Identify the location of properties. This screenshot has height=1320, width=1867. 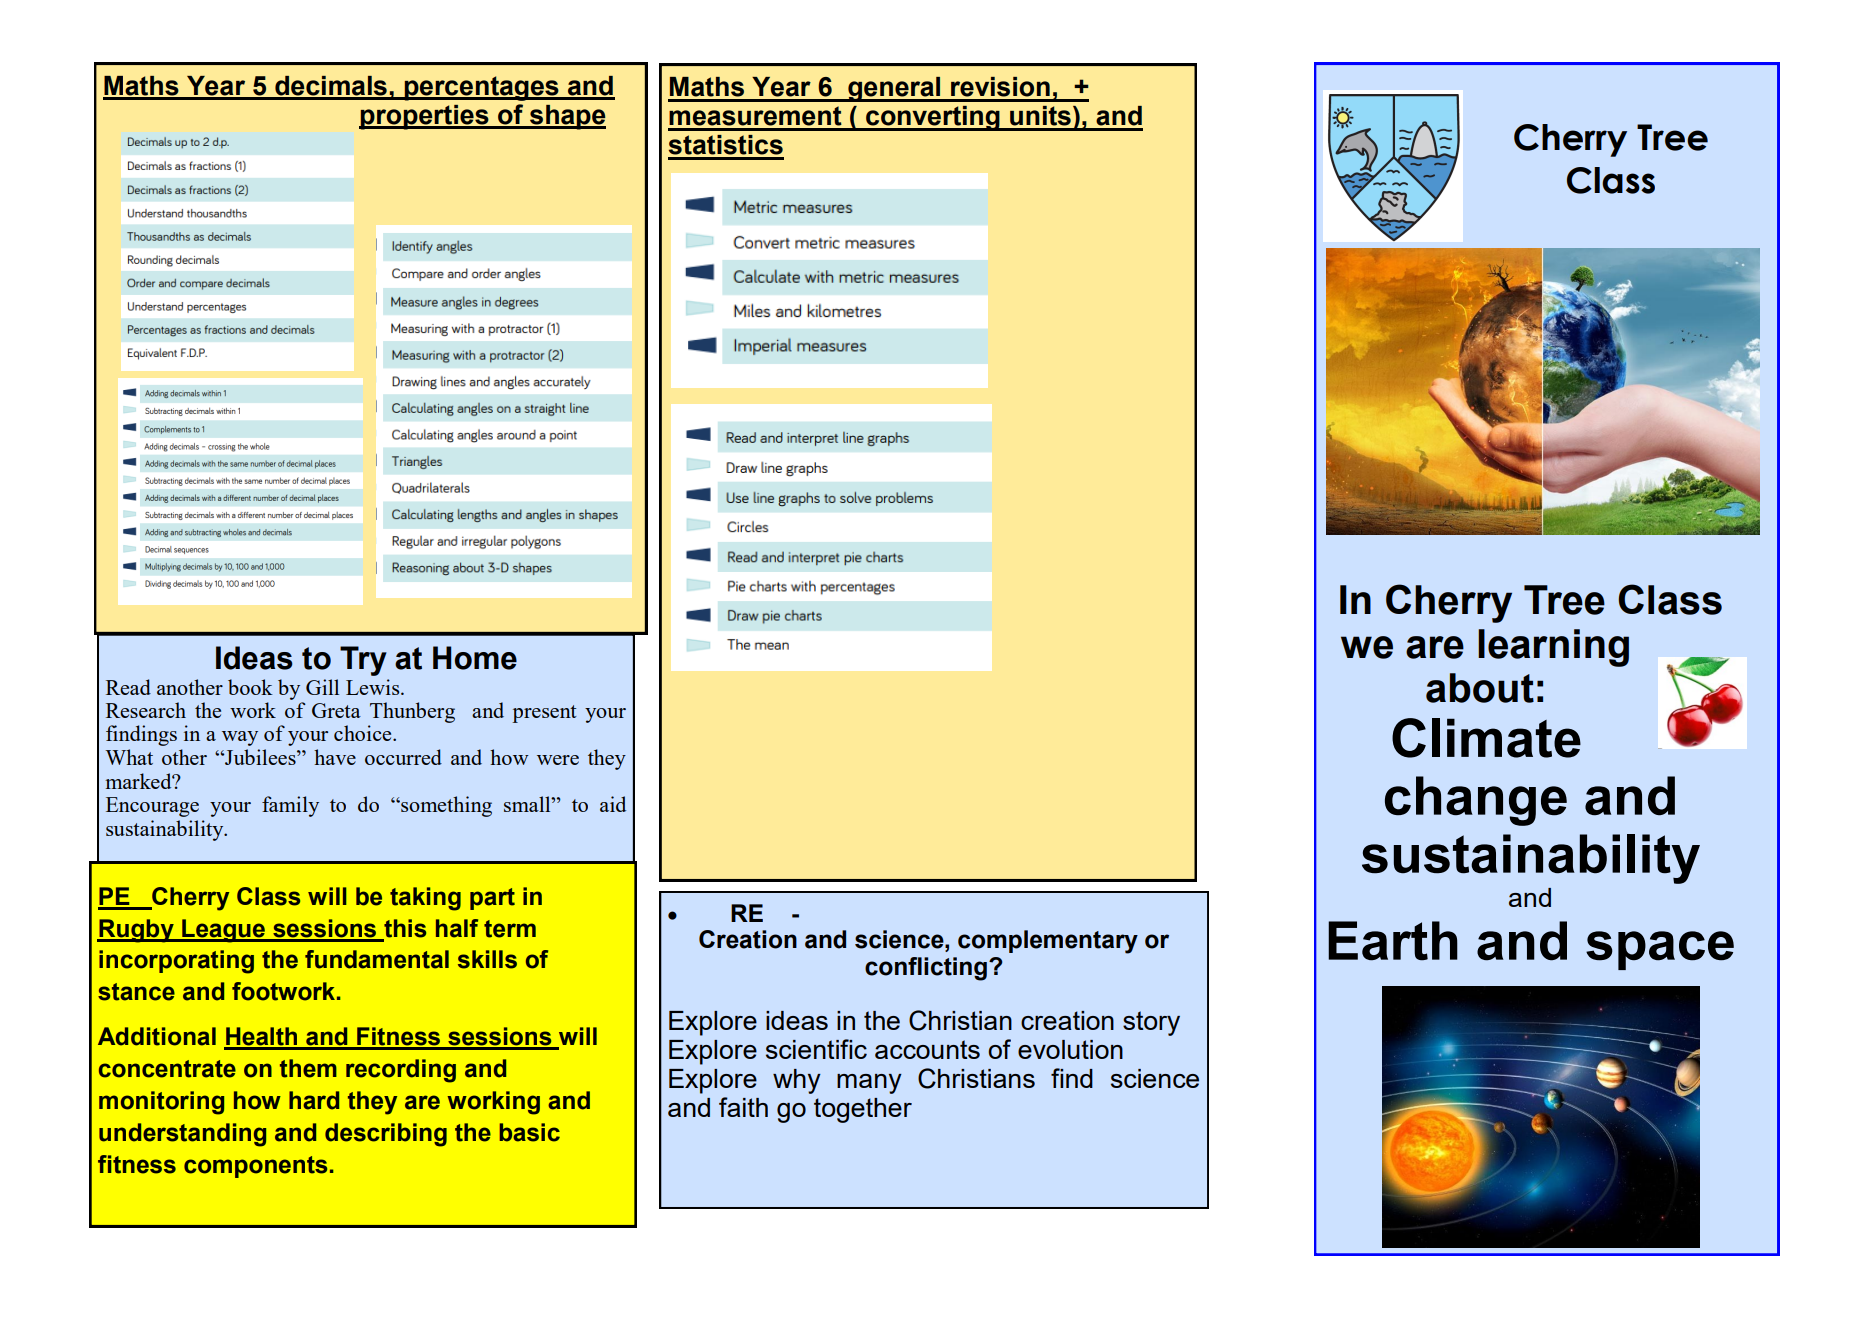
(425, 117).
